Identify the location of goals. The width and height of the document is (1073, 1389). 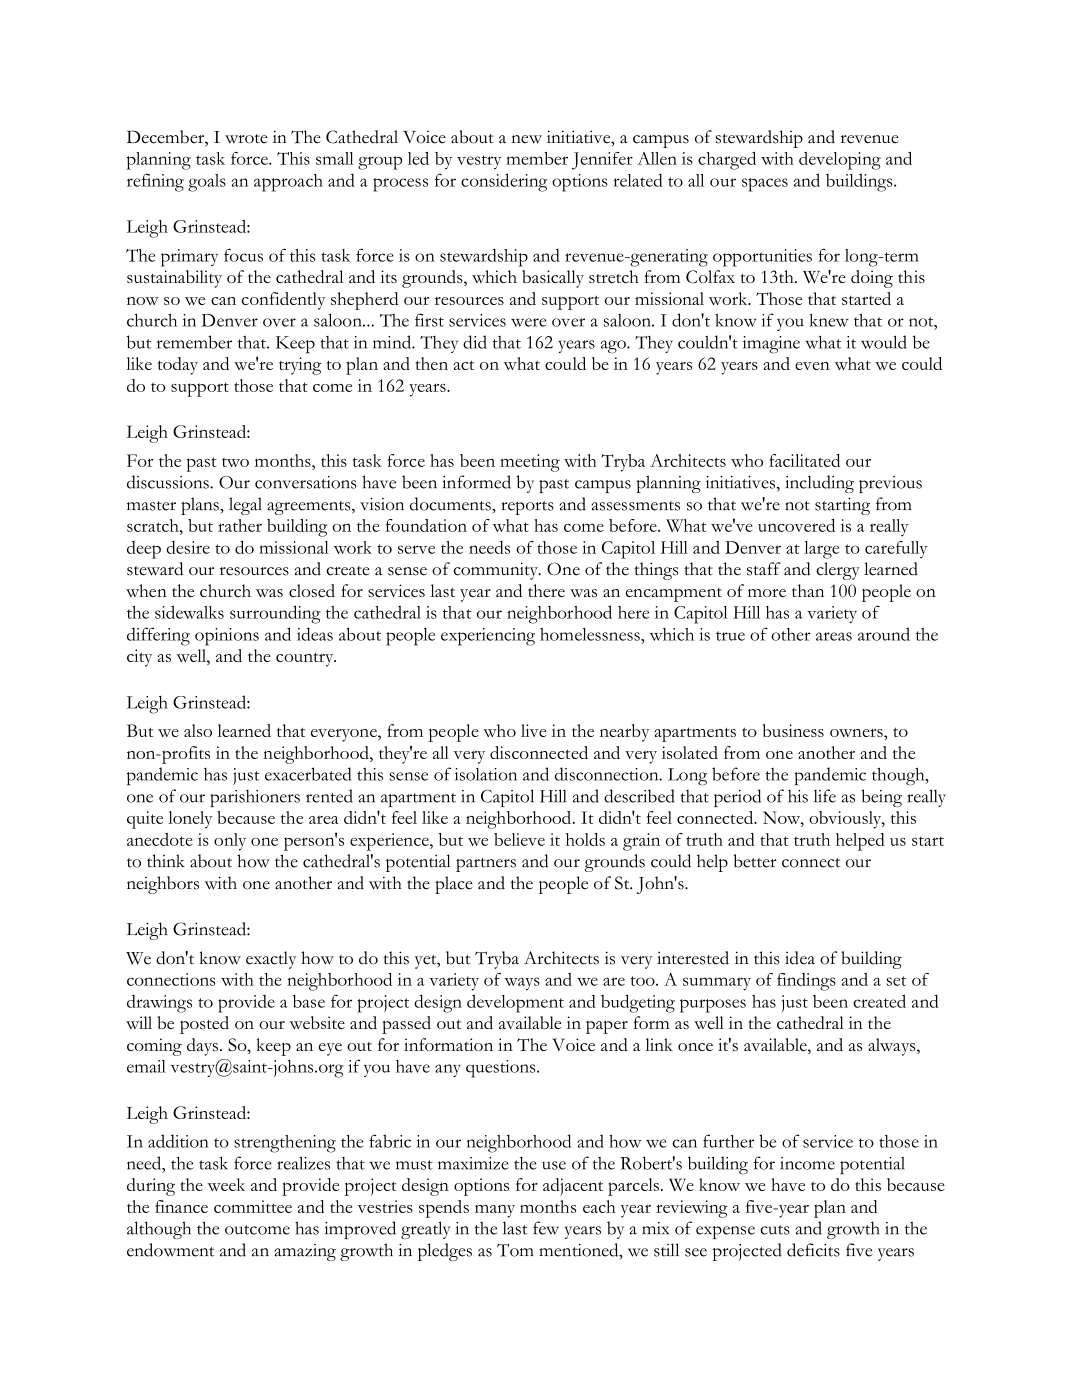
(207, 183).
